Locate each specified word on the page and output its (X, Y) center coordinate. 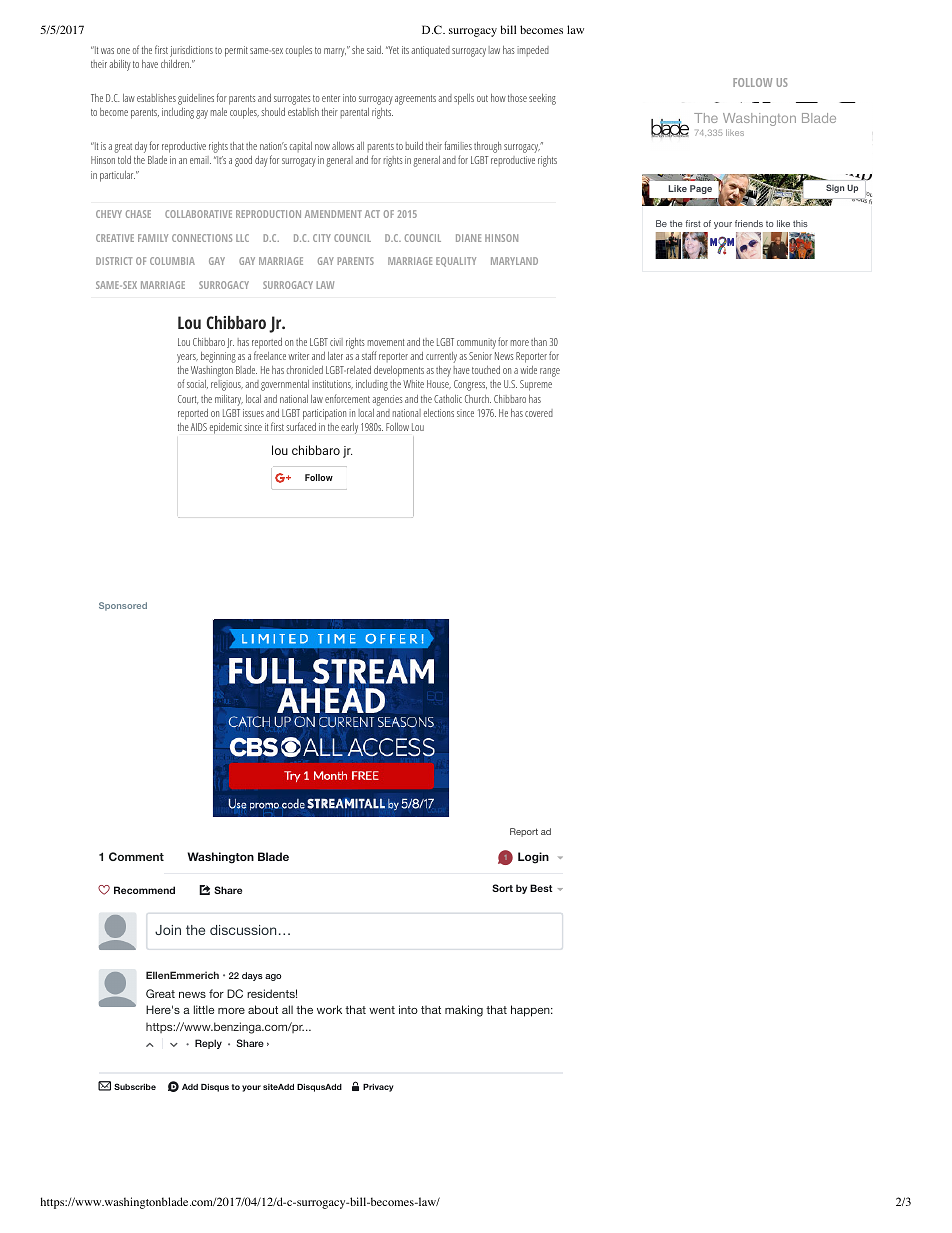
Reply (208, 1044)
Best (541, 888)
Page (701, 189)
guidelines (196, 99)
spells (464, 99)
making (464, 1011)
